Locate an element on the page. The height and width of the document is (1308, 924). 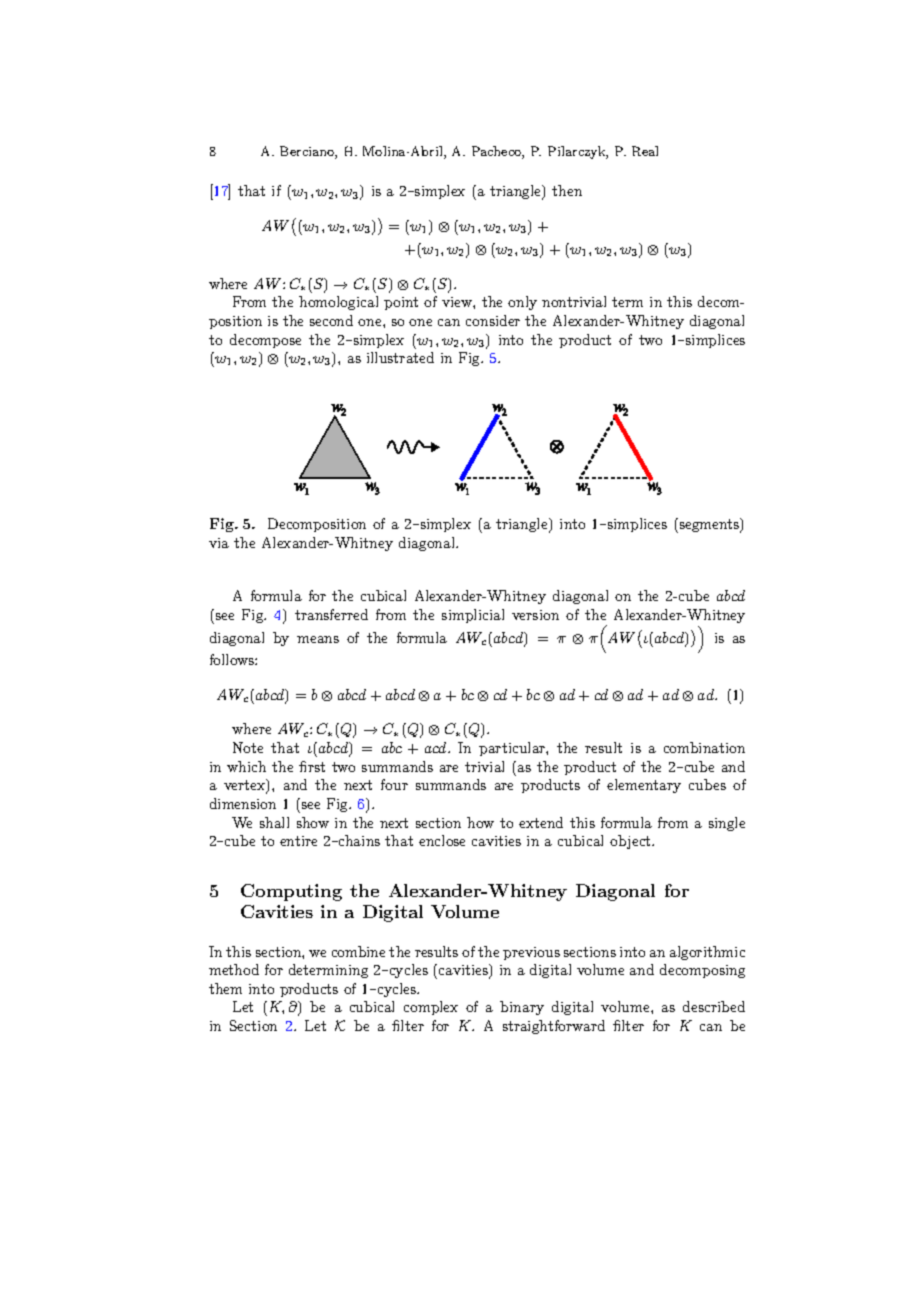
Pacheco is located at coordinates (497, 152).
